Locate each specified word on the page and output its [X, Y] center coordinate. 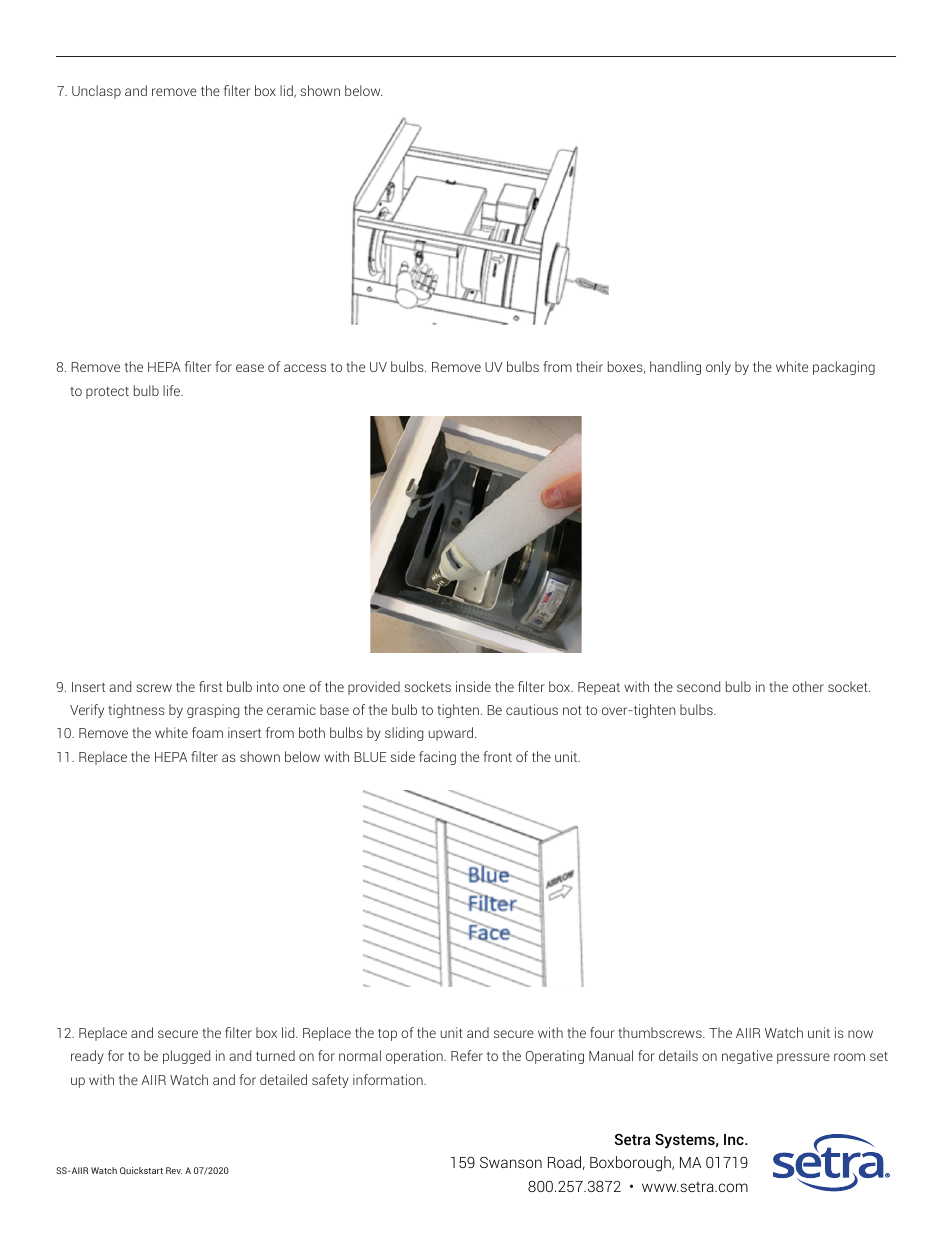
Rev [174, 1170]
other [808, 686]
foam [207, 732]
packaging [844, 368]
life [173, 390]
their [589, 366]
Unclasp [96, 92]
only [718, 368]
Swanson [511, 1162]
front [497, 756]
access [305, 368]
